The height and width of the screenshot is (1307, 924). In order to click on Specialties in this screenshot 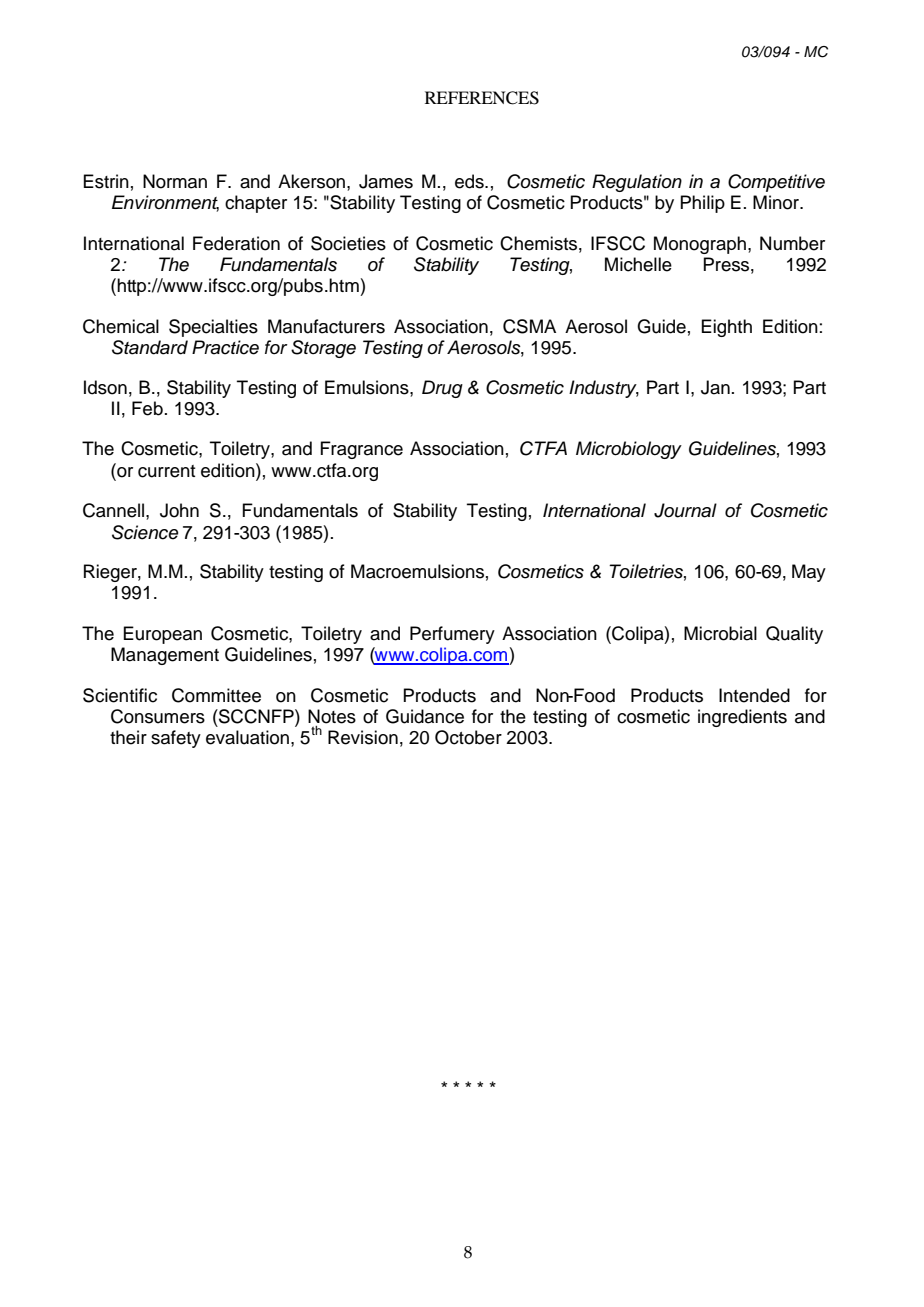, I will do `click(213, 328)`.
